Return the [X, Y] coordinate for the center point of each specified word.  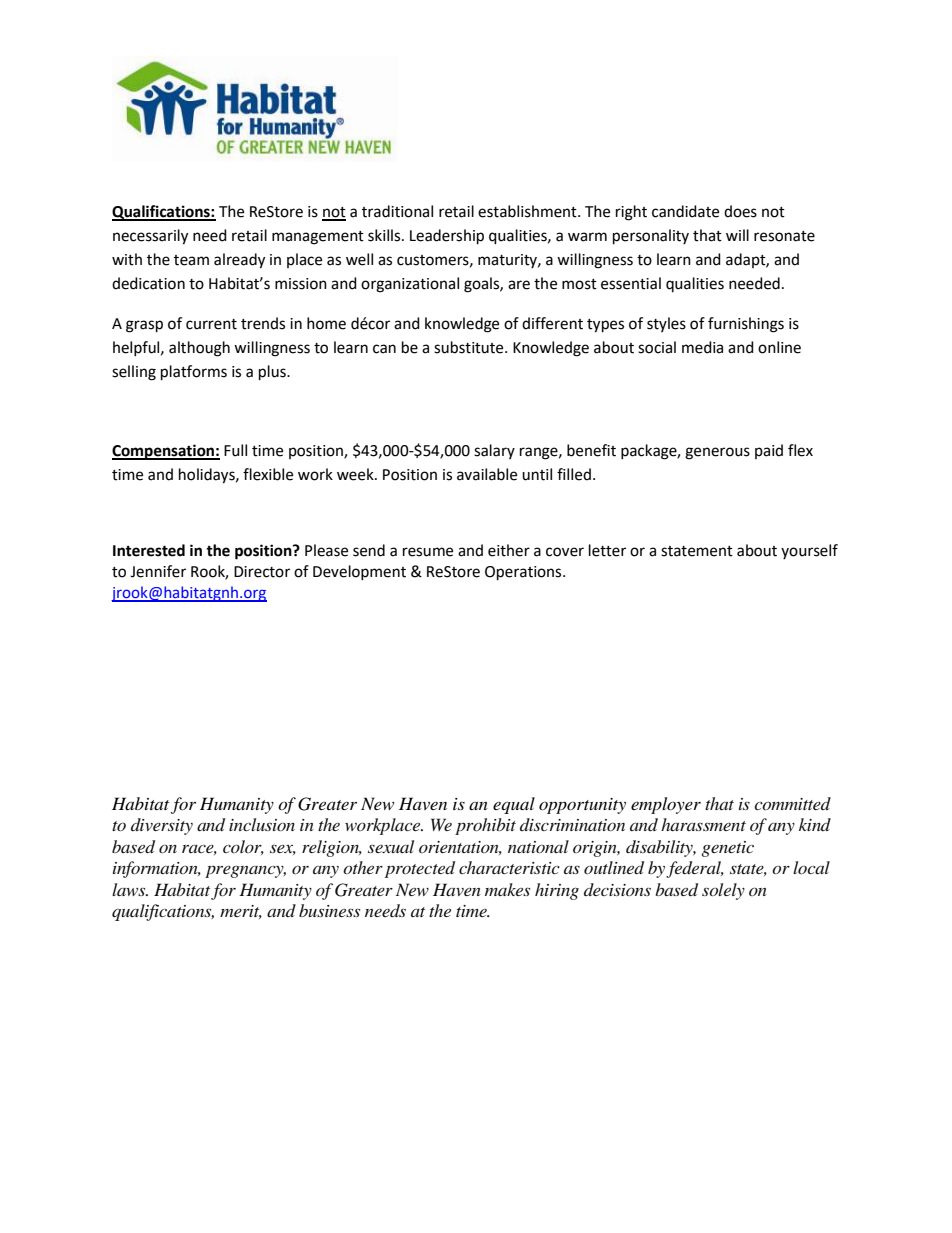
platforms [194, 373]
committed [792, 803]
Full [235, 450]
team [191, 260]
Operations [524, 573]
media [702, 347]
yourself [809, 551]
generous [717, 453]
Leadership [447, 237]
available [487, 474]
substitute [470, 347]
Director [262, 572]
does [740, 211]
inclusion [262, 824]
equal [514, 805]
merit [241, 912]
